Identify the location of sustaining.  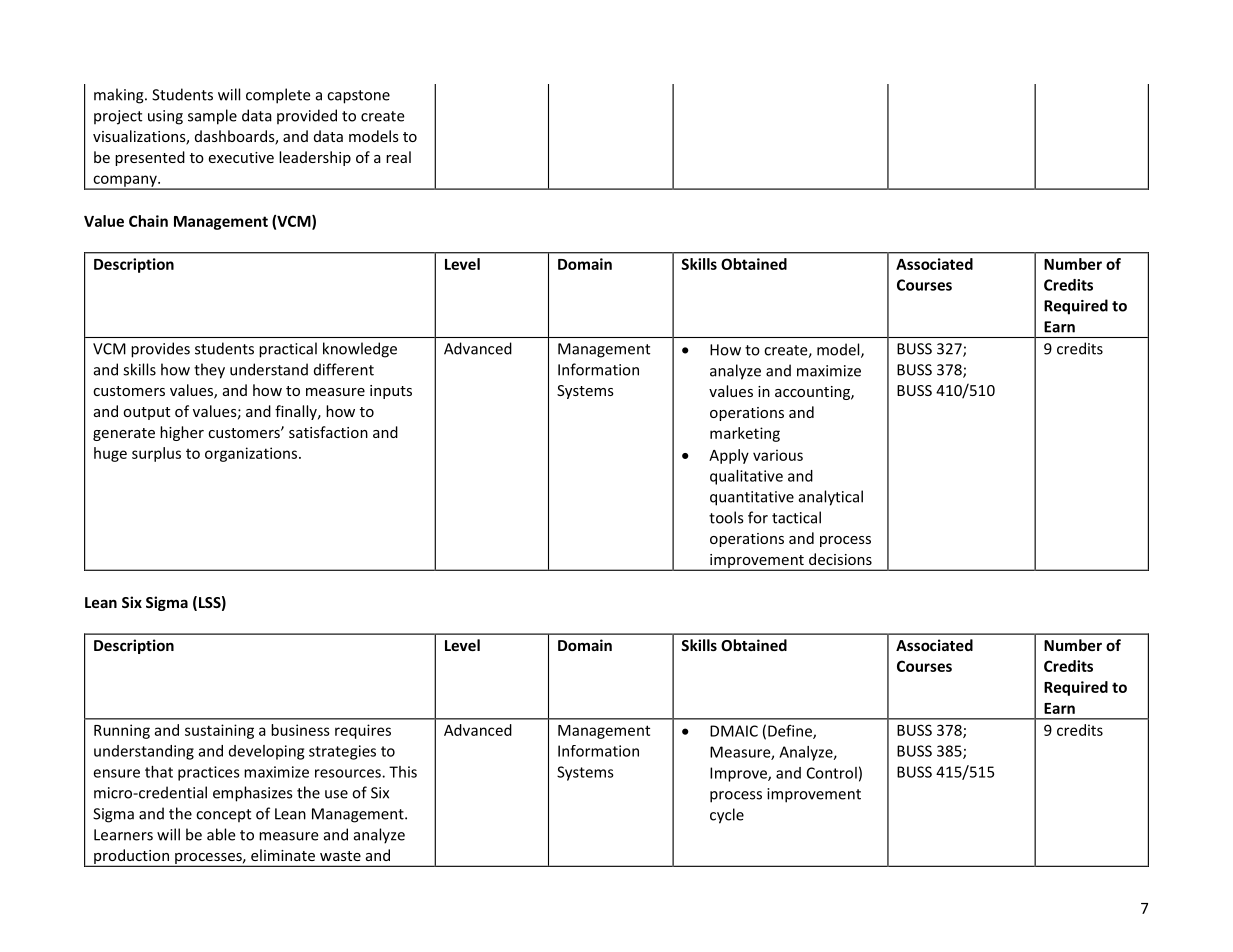
(219, 731).
